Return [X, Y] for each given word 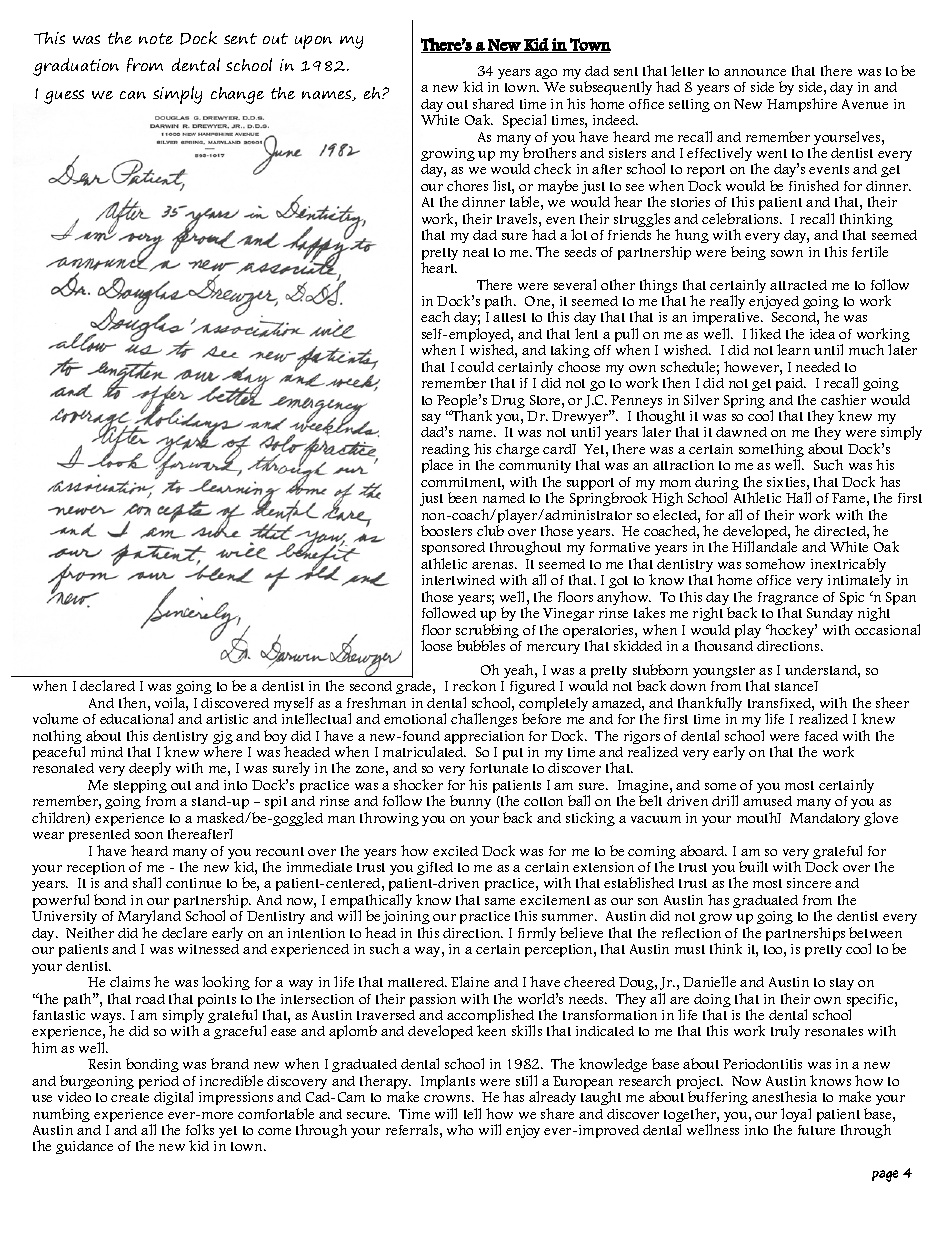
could [476, 366]
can [133, 95]
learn [793, 349]
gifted [435, 868]
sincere [809, 883]
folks [200, 1129]
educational [136, 718]
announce [755, 72]
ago [546, 74]
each [435, 316]
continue [193, 883]
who [460, 1129]
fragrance [788, 600]
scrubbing [487, 632]
